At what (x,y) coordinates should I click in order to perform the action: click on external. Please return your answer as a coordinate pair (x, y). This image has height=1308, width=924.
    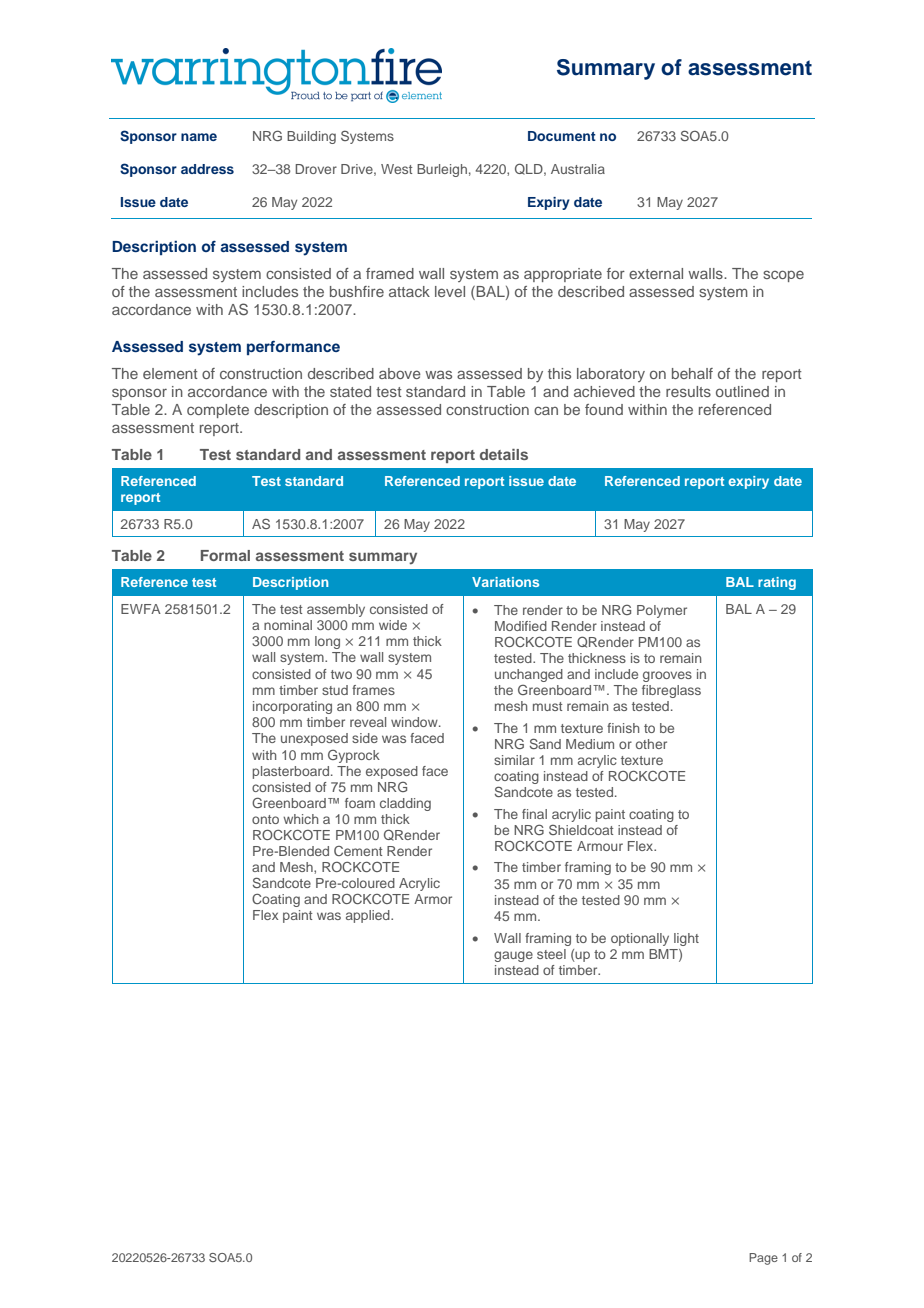
    Looking at the image, I should click on (656, 273).
